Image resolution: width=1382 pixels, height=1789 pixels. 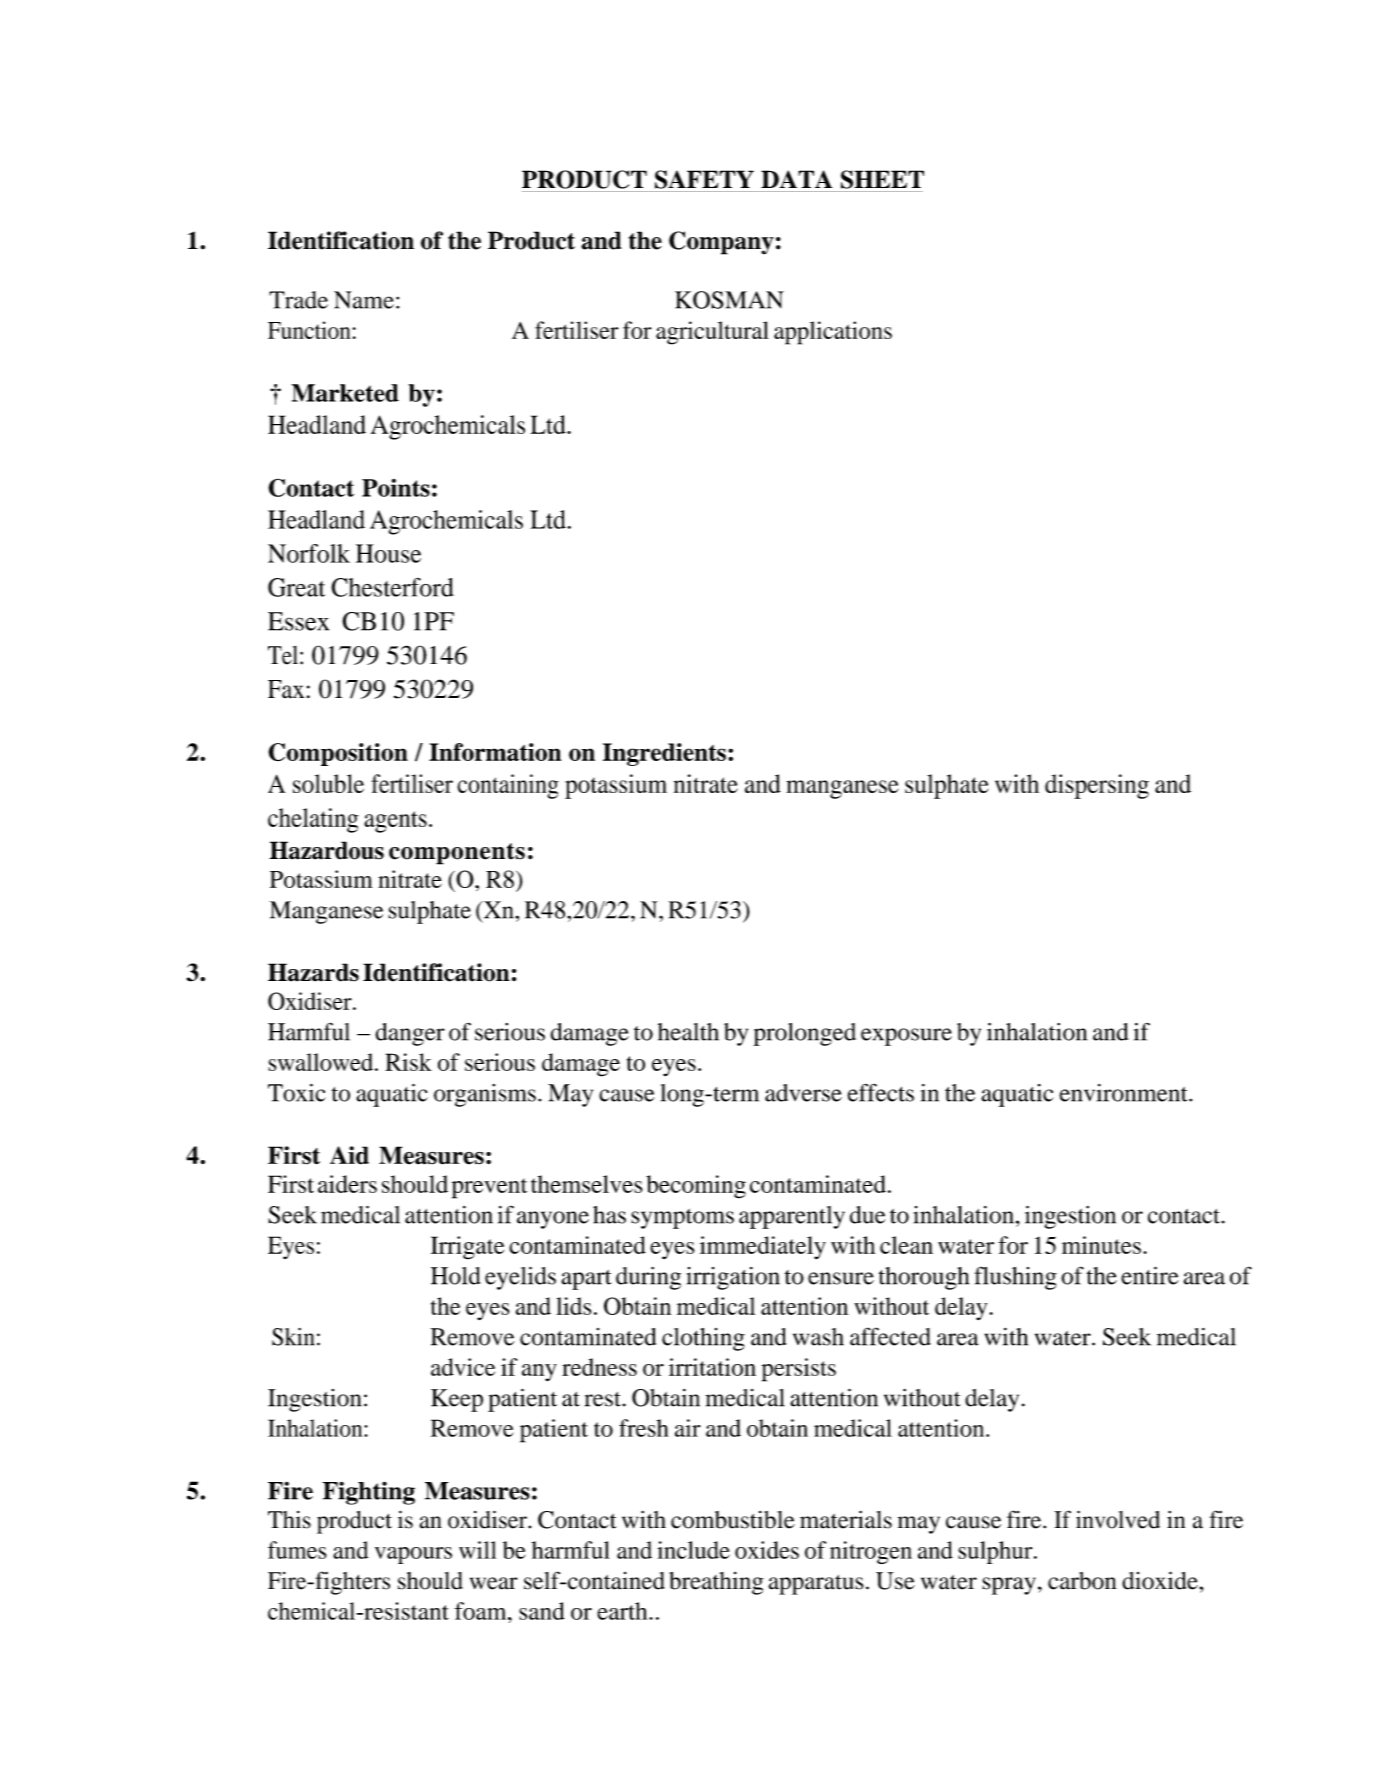 What do you see at coordinates (388, 553) in the document?
I see `House` at bounding box center [388, 553].
